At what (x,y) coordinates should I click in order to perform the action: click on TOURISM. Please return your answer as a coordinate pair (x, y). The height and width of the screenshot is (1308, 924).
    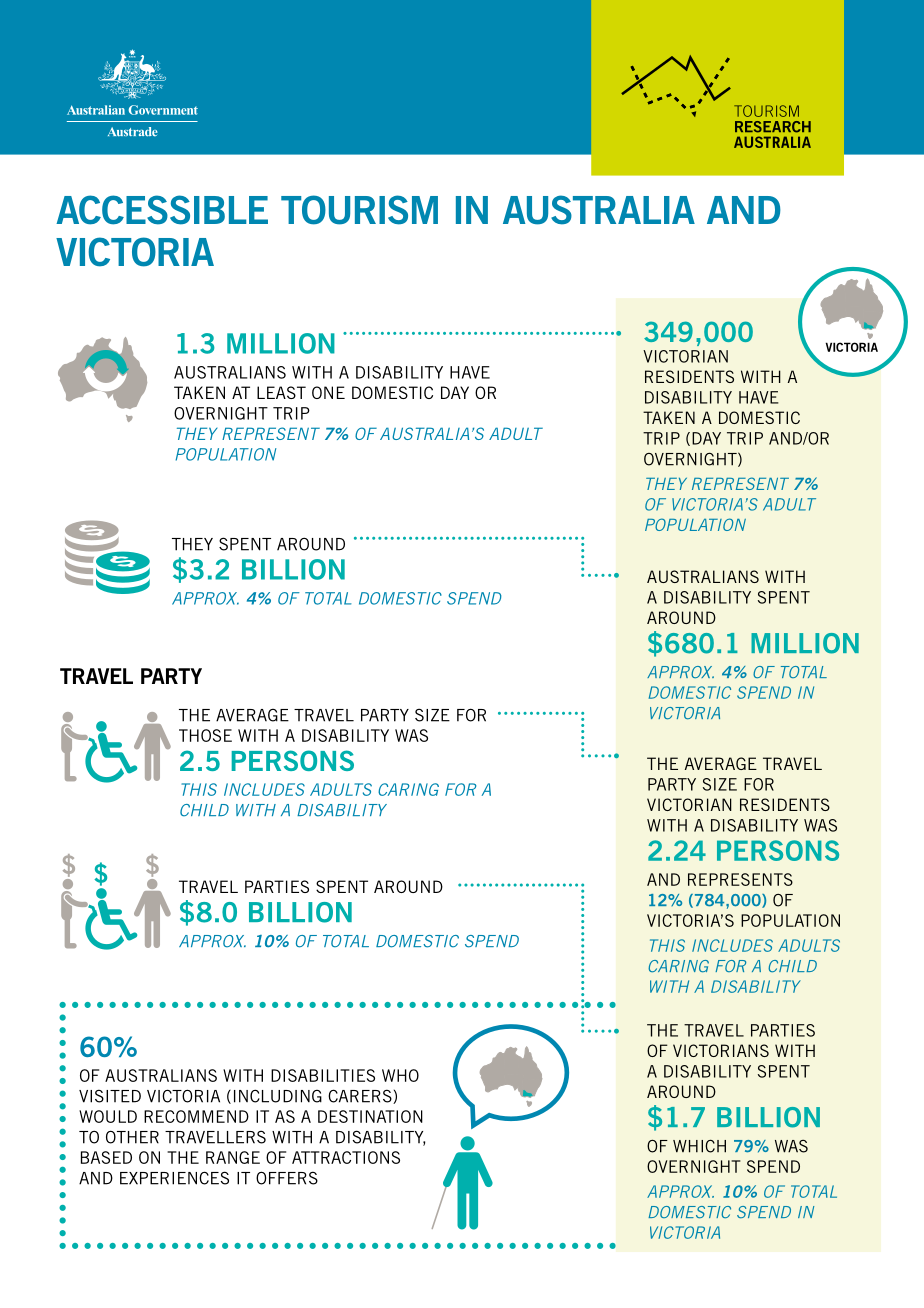
    Looking at the image, I should click on (359, 210).
